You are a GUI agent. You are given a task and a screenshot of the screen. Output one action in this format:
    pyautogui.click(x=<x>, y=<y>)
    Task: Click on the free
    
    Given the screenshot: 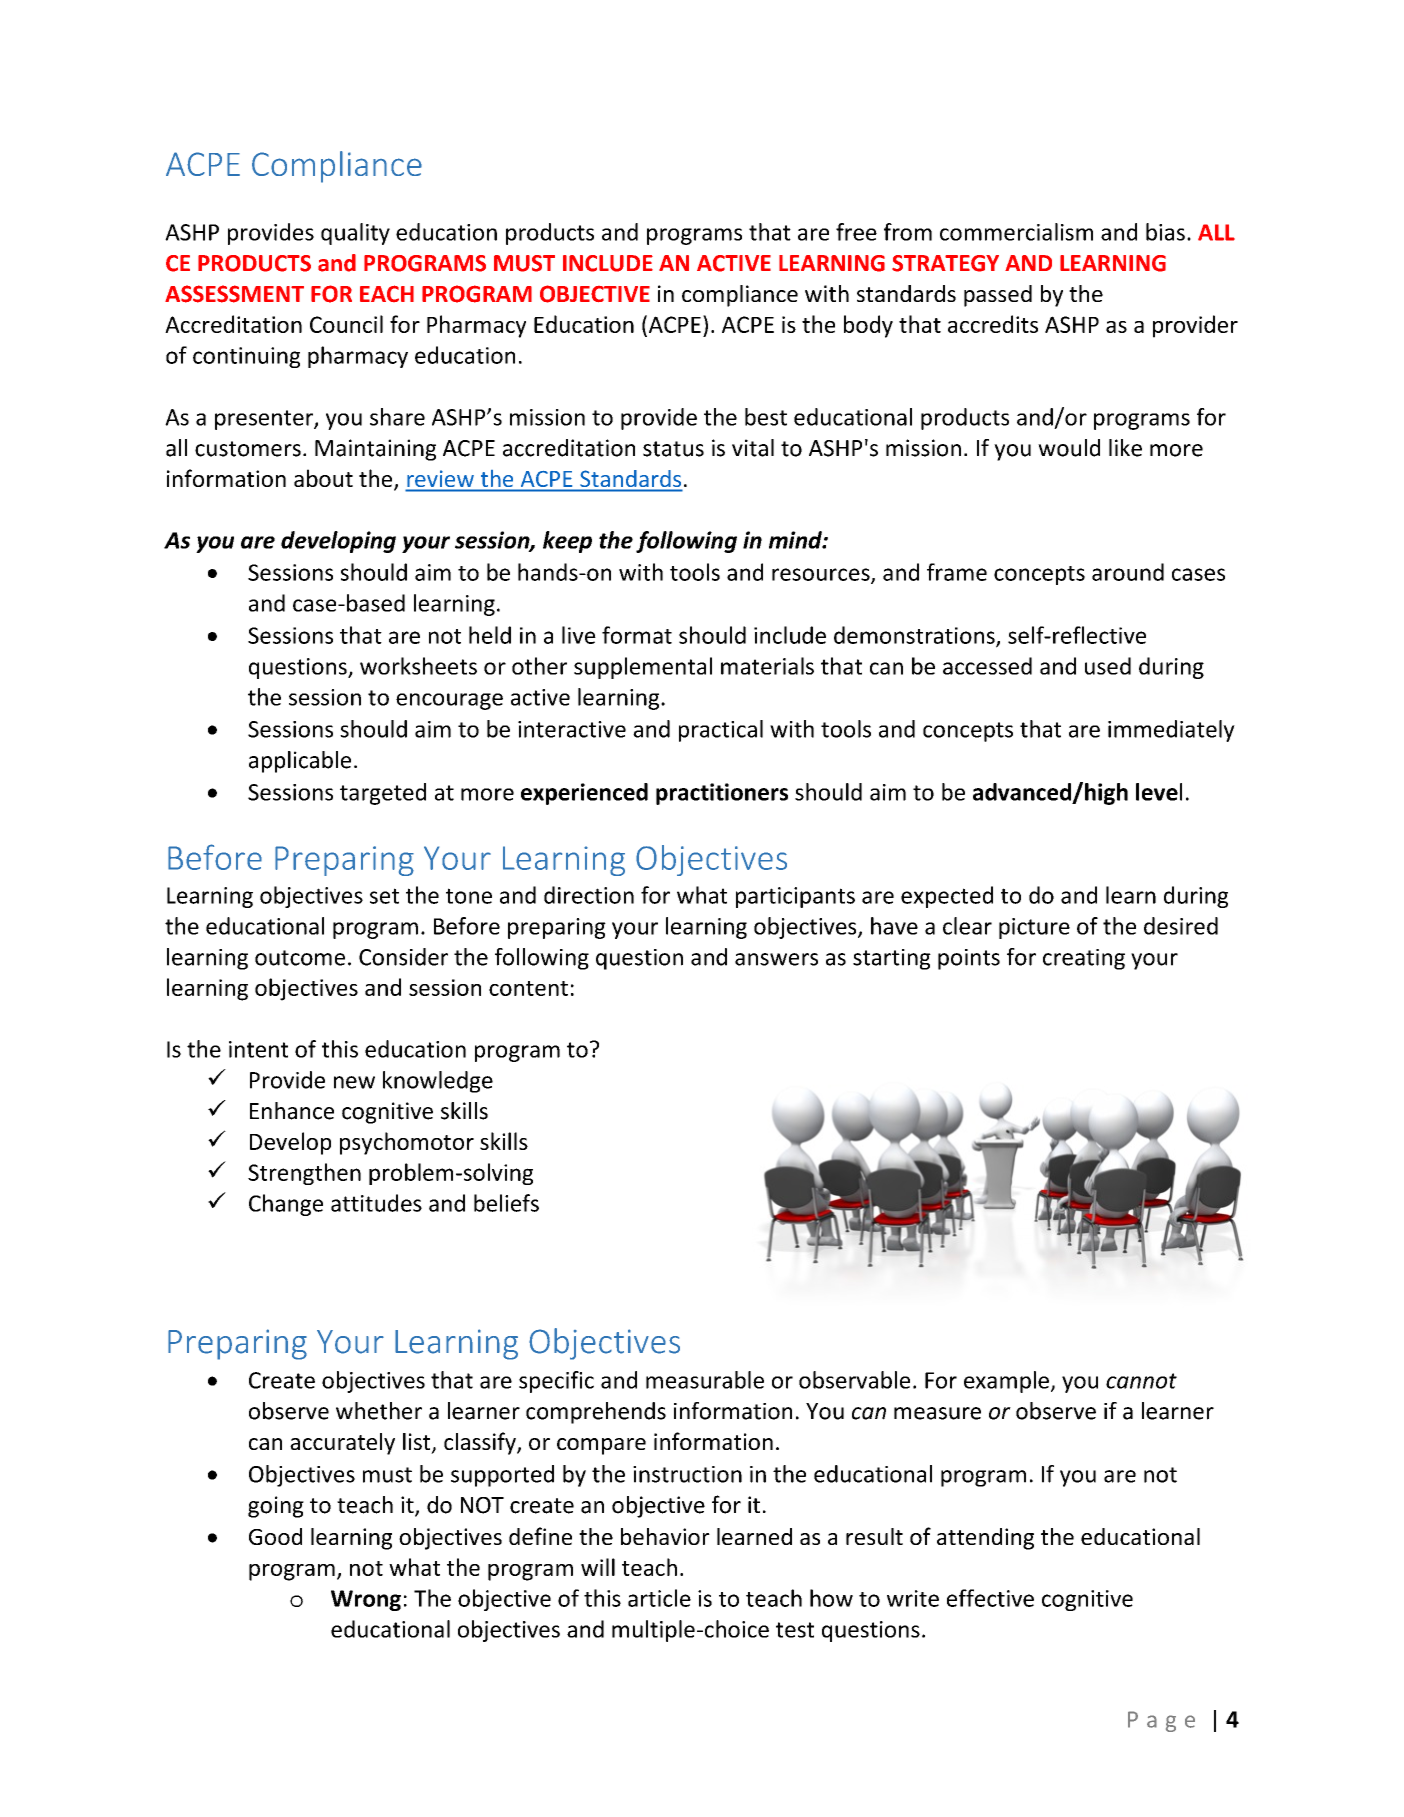 What is the action you would take?
    pyautogui.click(x=856, y=232)
